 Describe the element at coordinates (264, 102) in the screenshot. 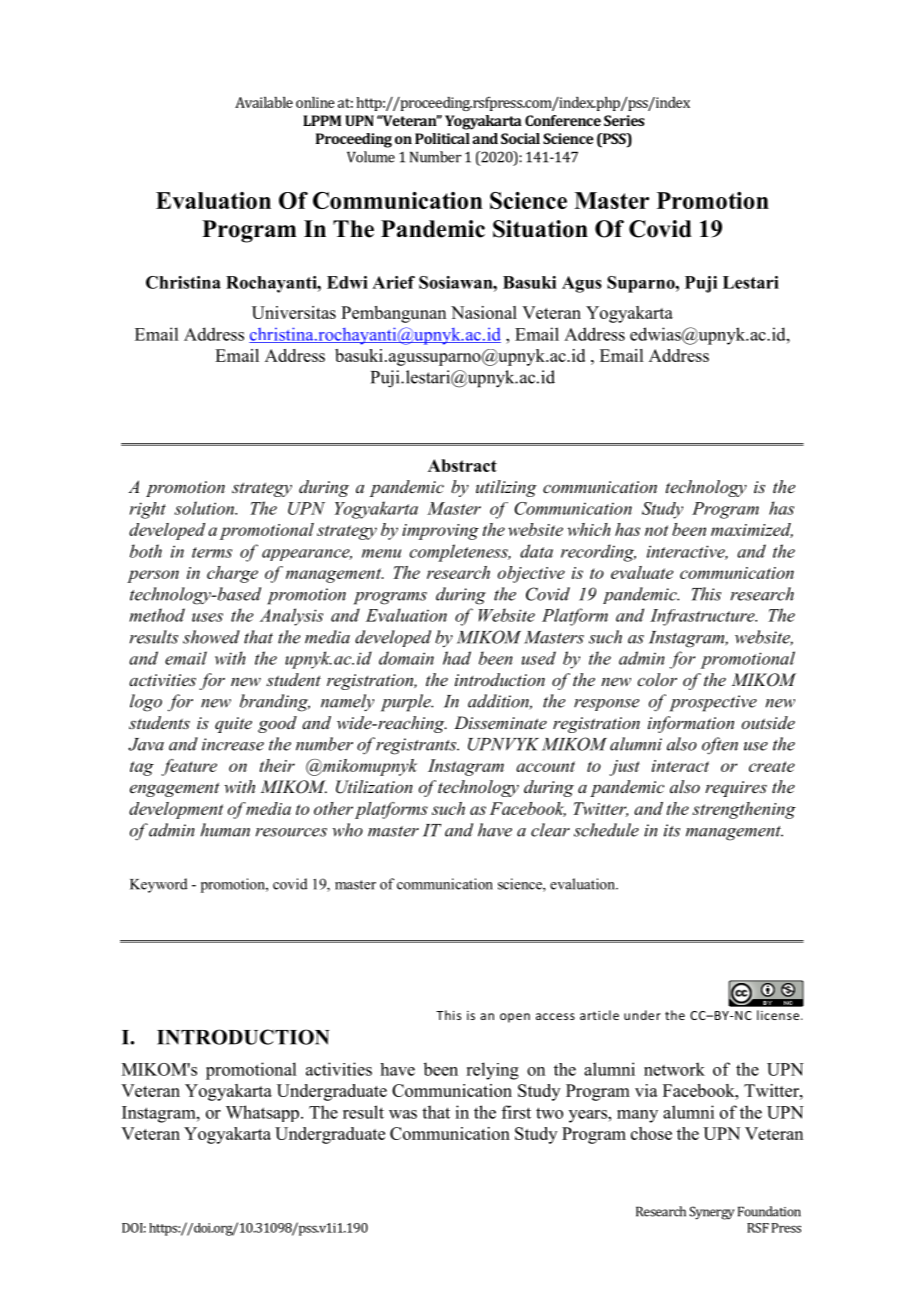

I see `Available` at that location.
